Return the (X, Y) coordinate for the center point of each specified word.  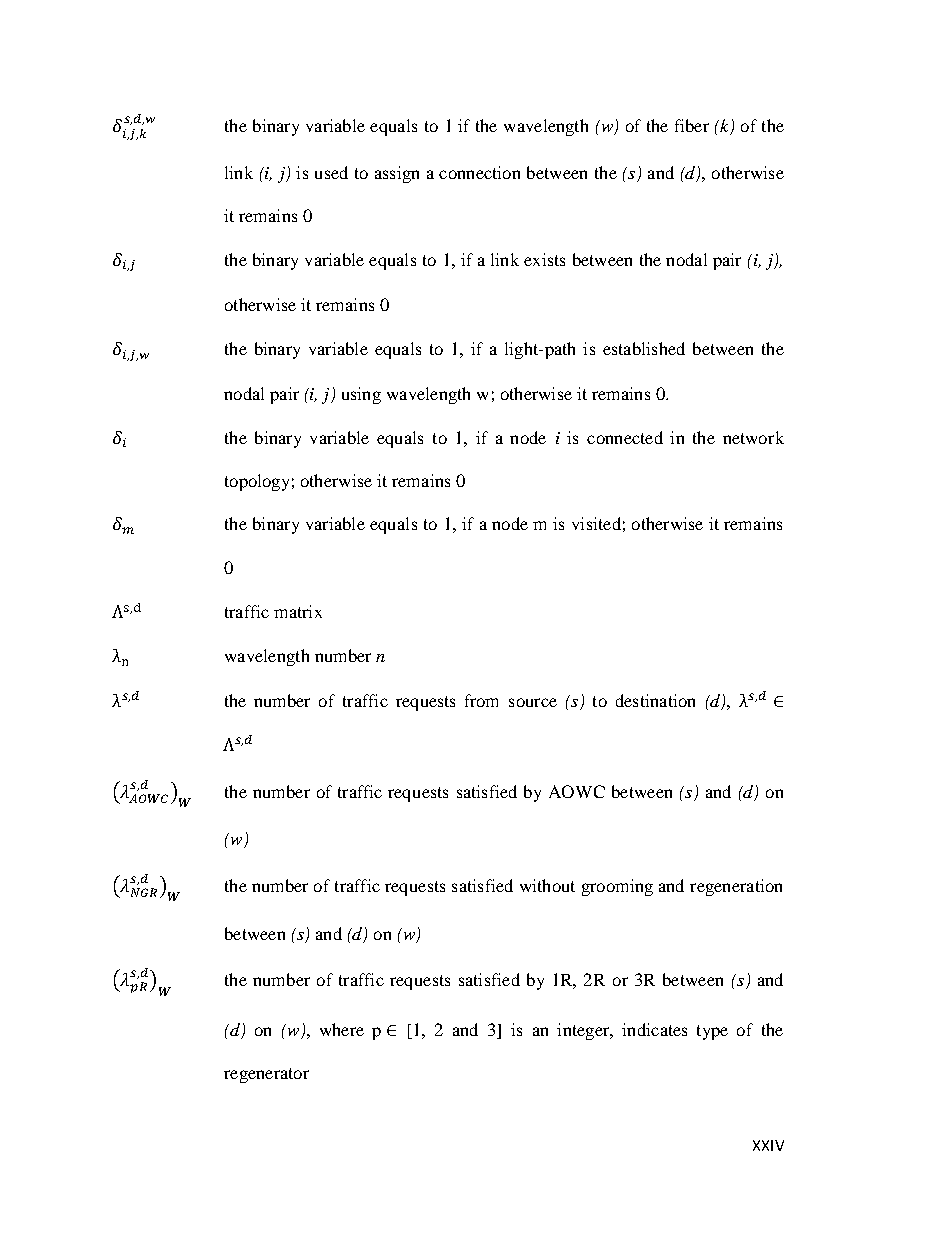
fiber (692, 125)
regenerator (266, 1075)
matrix (298, 611)
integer (584, 1031)
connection (479, 172)
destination (655, 700)
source (533, 702)
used (331, 172)
